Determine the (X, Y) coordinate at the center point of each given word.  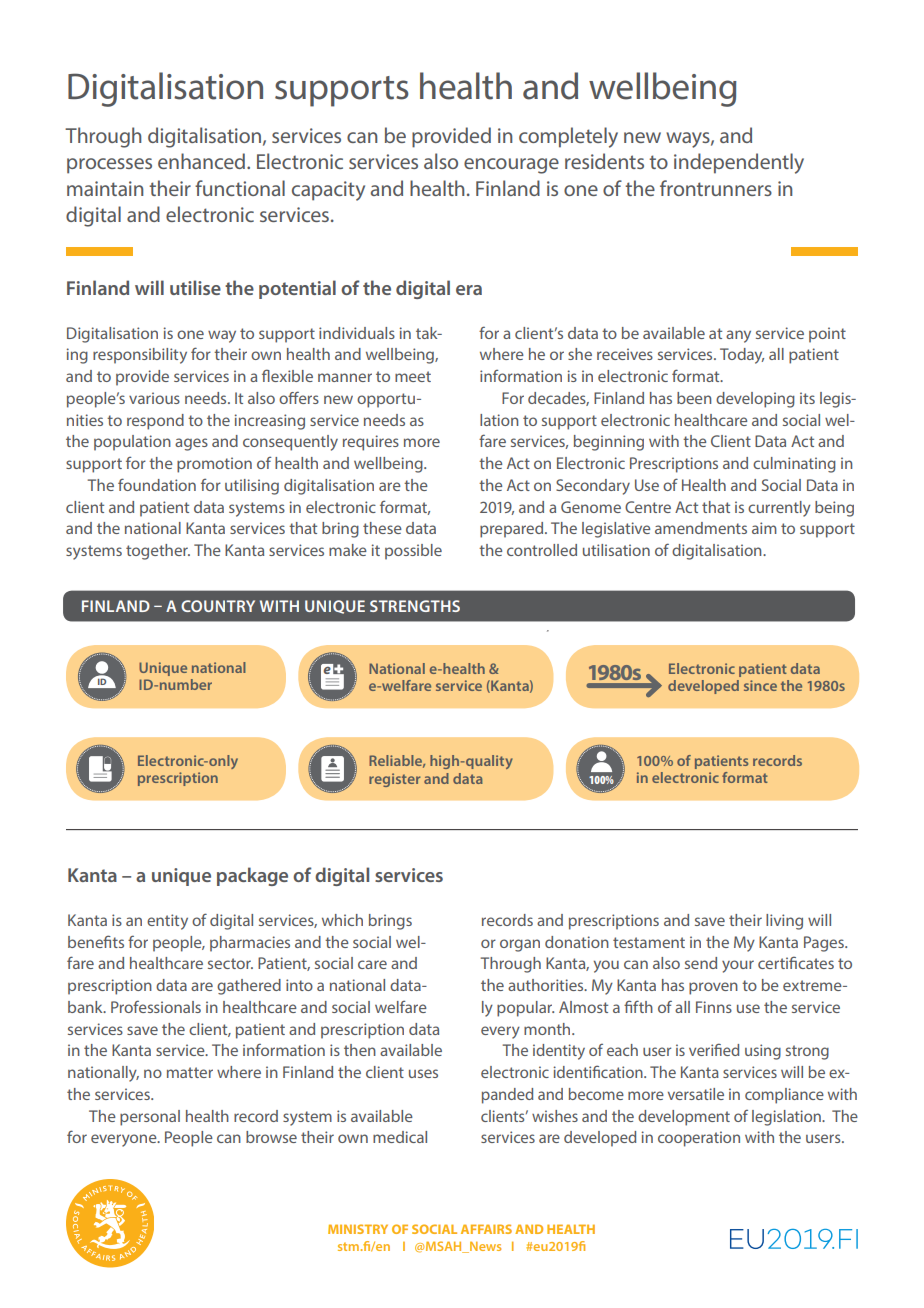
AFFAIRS (486, 1229)
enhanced (203, 161)
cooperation (699, 1139)
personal (150, 1118)
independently (739, 163)
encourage (511, 166)
